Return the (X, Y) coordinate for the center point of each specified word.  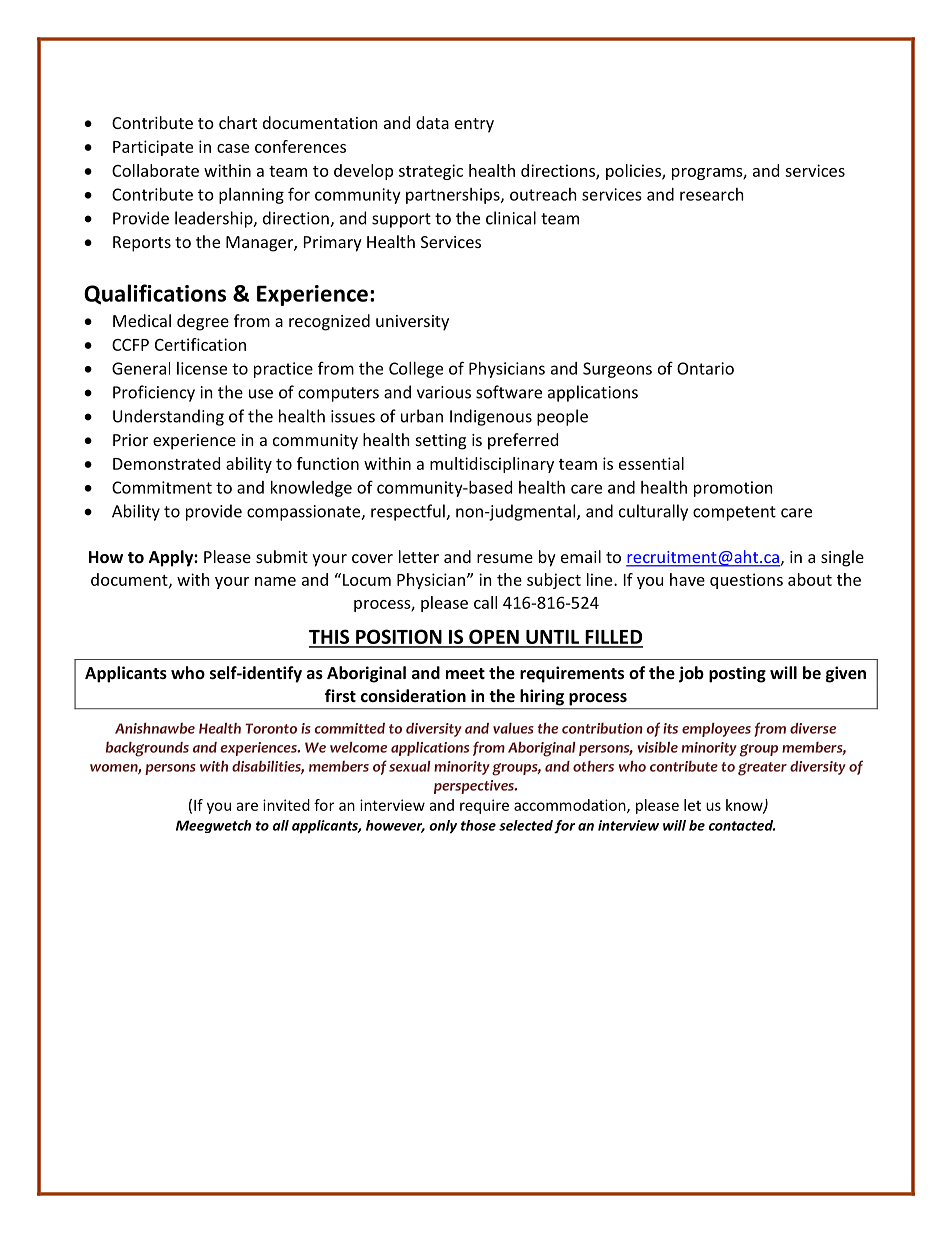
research (712, 194)
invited (286, 805)
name (275, 581)
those (478, 825)
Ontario (705, 368)
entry (474, 125)
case (233, 148)
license (202, 368)
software (509, 392)
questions (746, 581)
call (485, 602)
